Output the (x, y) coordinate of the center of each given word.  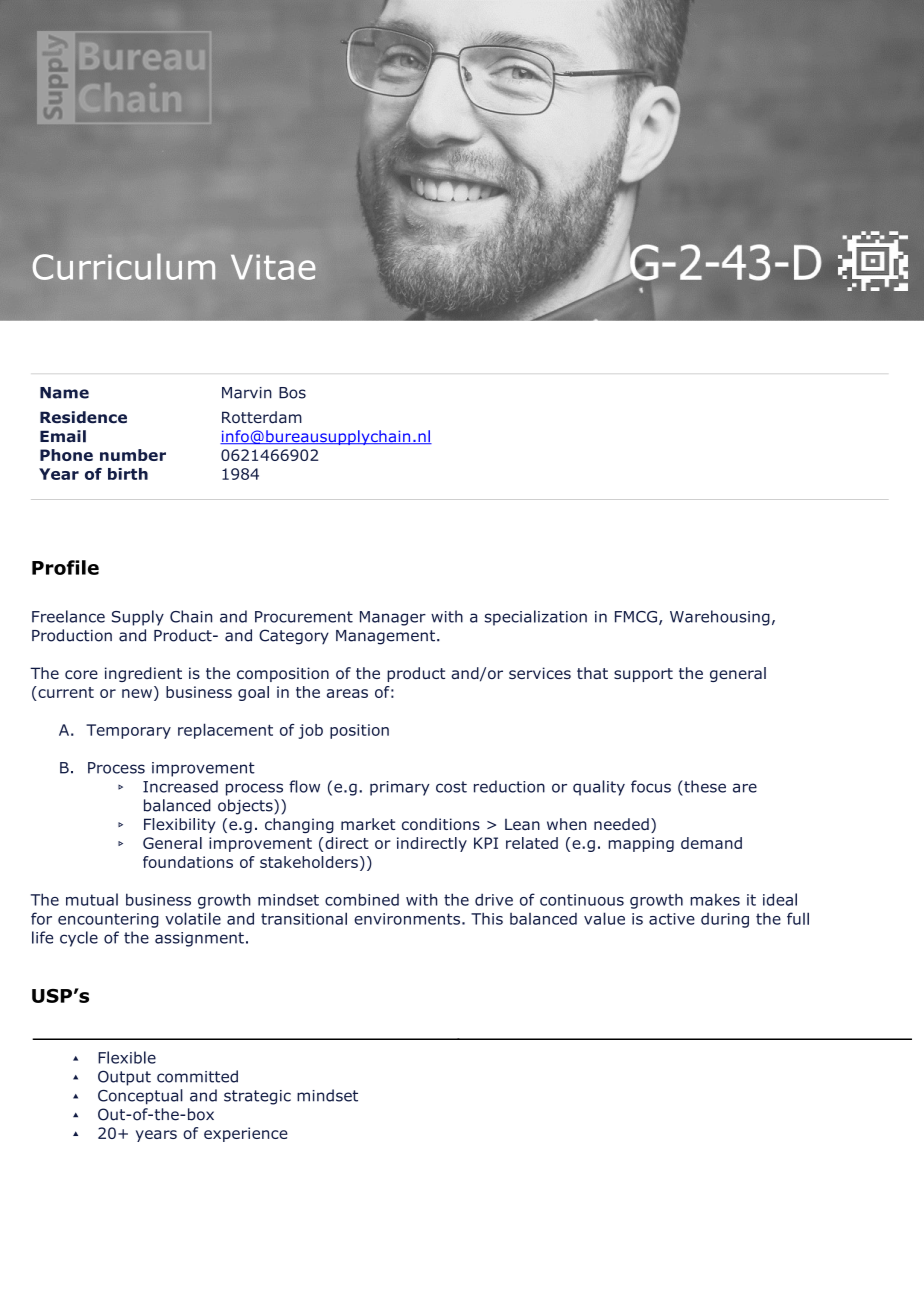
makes (715, 899)
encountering (108, 920)
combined (362, 899)
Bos (292, 393)
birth (128, 474)
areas (347, 693)
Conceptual (140, 1097)
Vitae (273, 267)
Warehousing (720, 618)
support (643, 675)
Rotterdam (262, 417)
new (137, 693)
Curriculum (124, 266)
